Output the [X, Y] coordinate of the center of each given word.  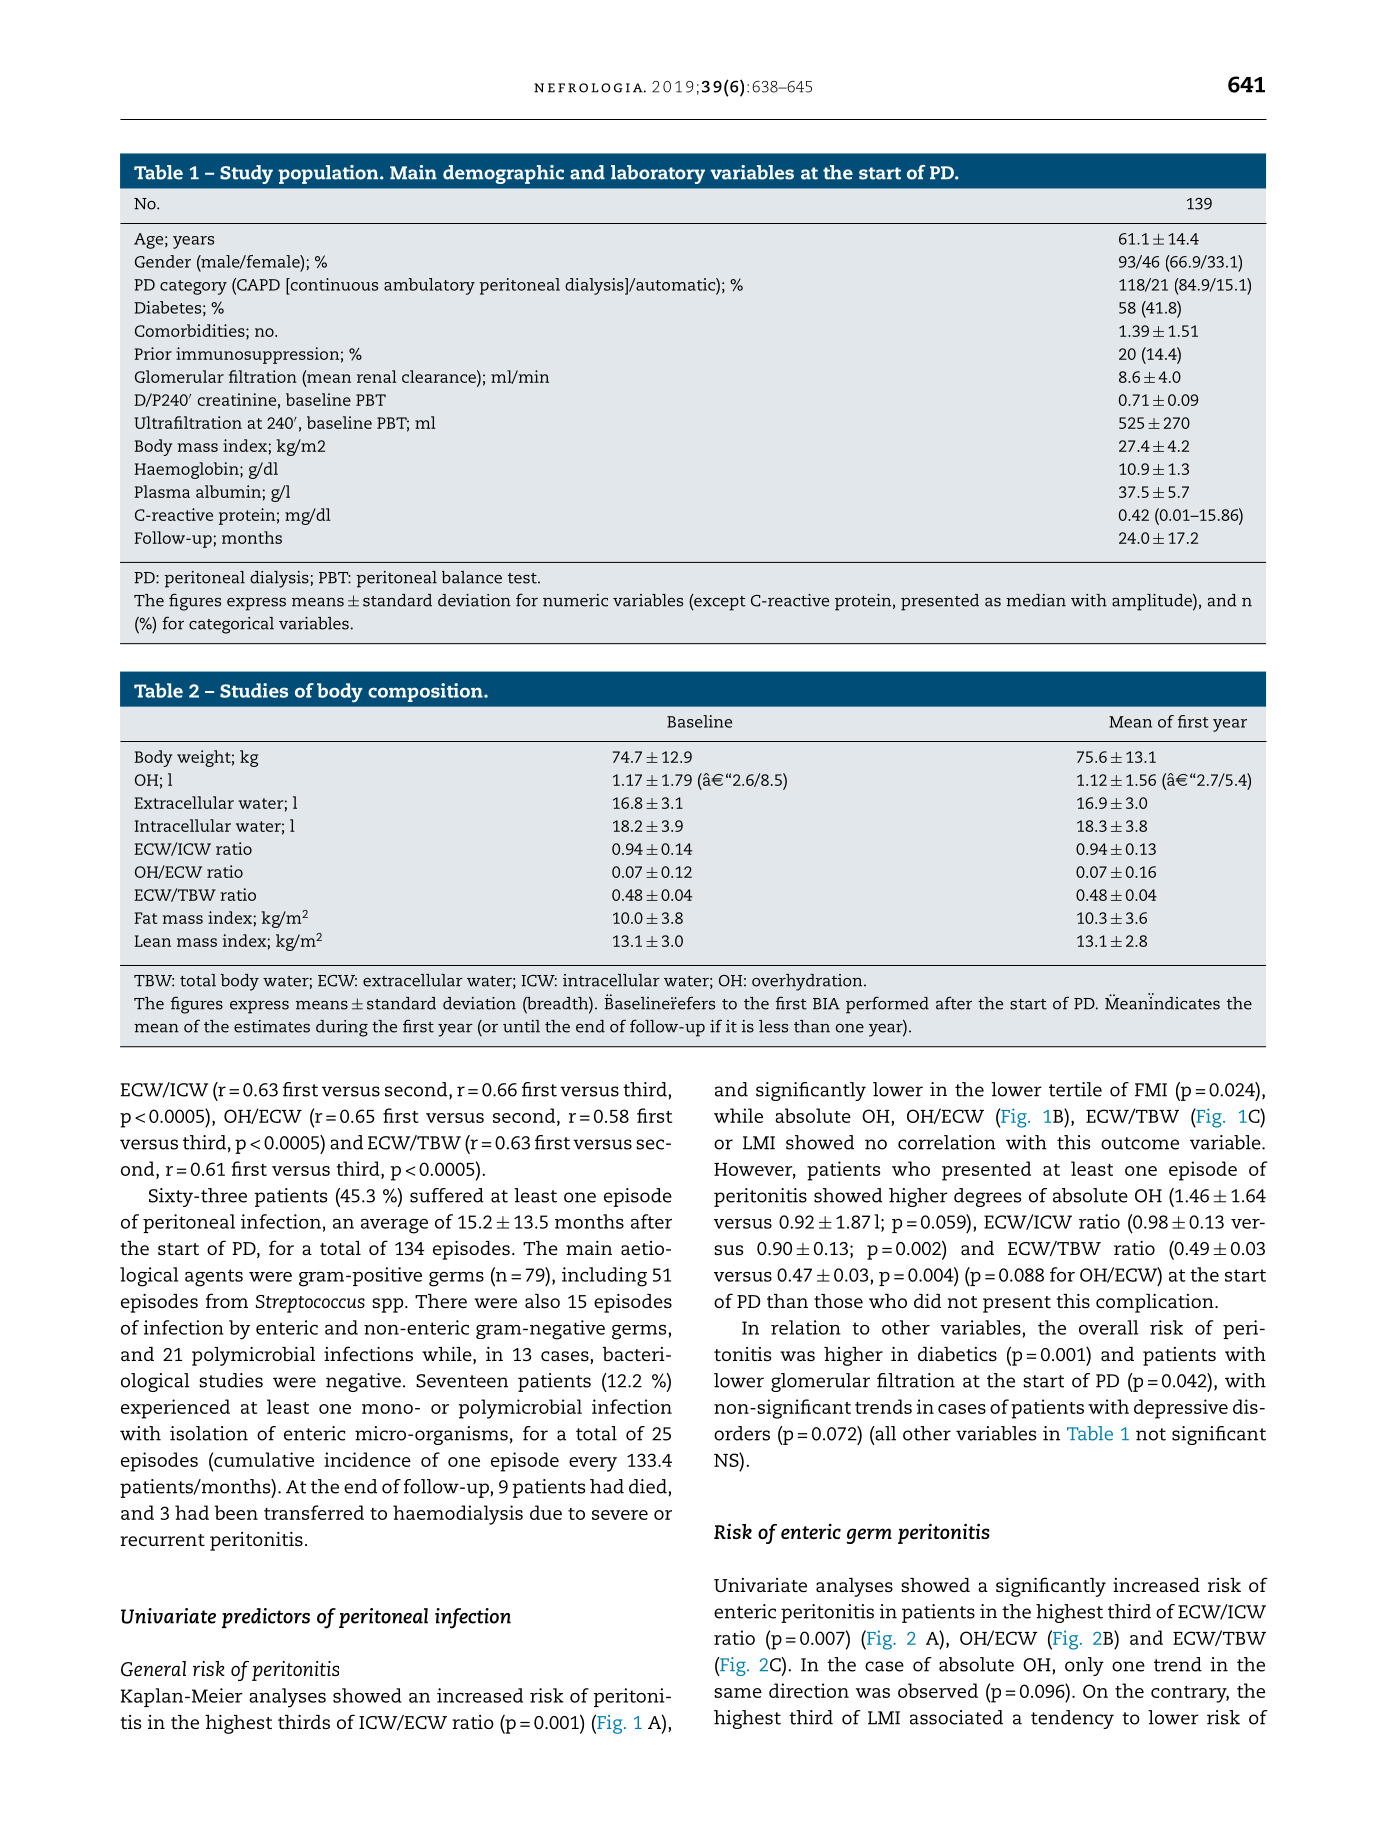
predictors [266, 1618]
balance [472, 577]
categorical [231, 625]
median [1036, 600]
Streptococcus [310, 1304]
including [604, 1277]
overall [1108, 1327]
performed [887, 1005]
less [773, 1026]
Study [246, 174]
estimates [272, 1026]
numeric [575, 600]
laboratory [658, 174]
